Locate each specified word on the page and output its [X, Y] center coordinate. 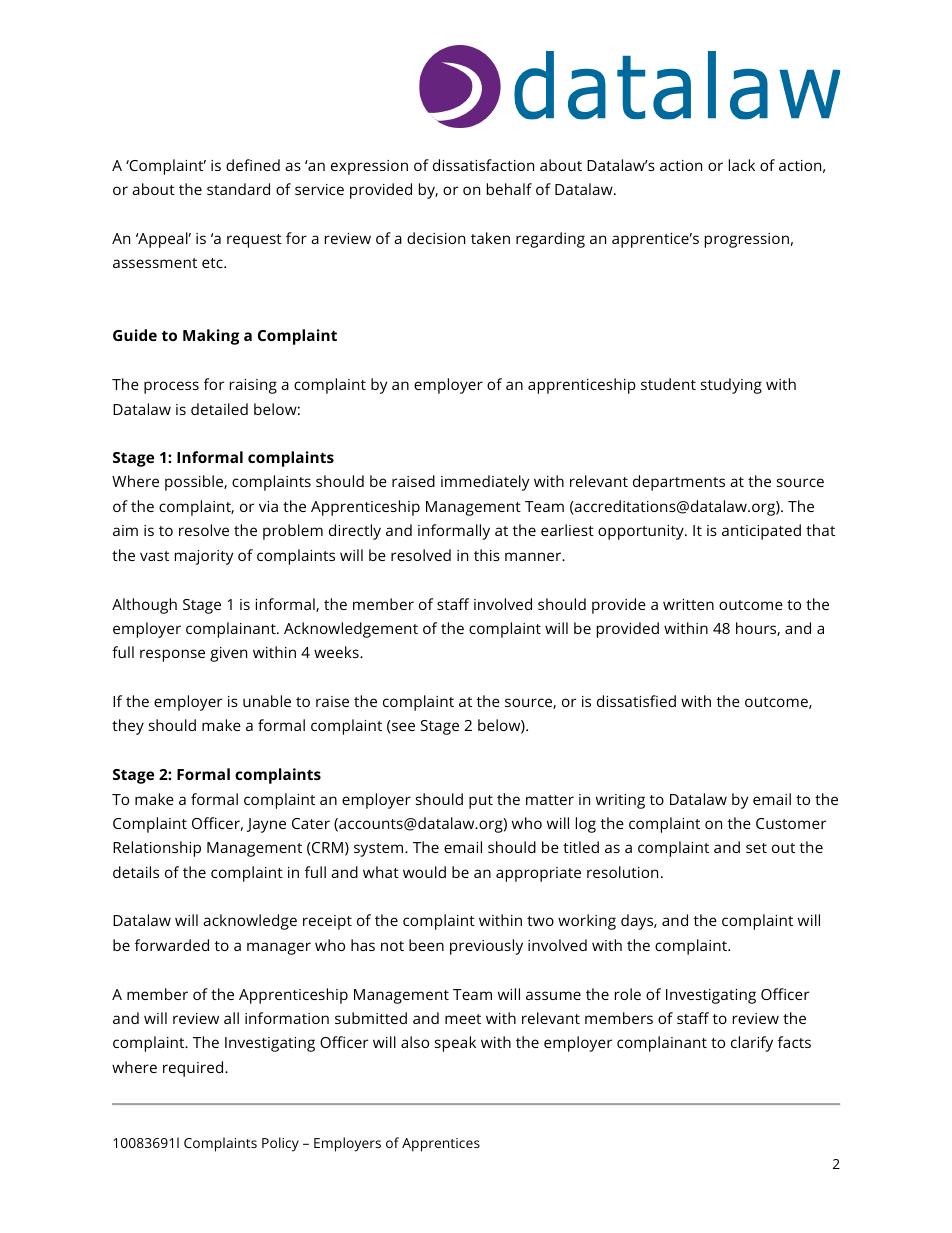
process [171, 387]
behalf [509, 189]
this [487, 555]
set [756, 848]
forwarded [172, 945]
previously [486, 947]
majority [204, 557]
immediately [485, 483]
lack [742, 165]
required [194, 1069]
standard [238, 189]
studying [731, 386]
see [403, 726]
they [128, 727]
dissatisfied [636, 701]
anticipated [761, 532]
